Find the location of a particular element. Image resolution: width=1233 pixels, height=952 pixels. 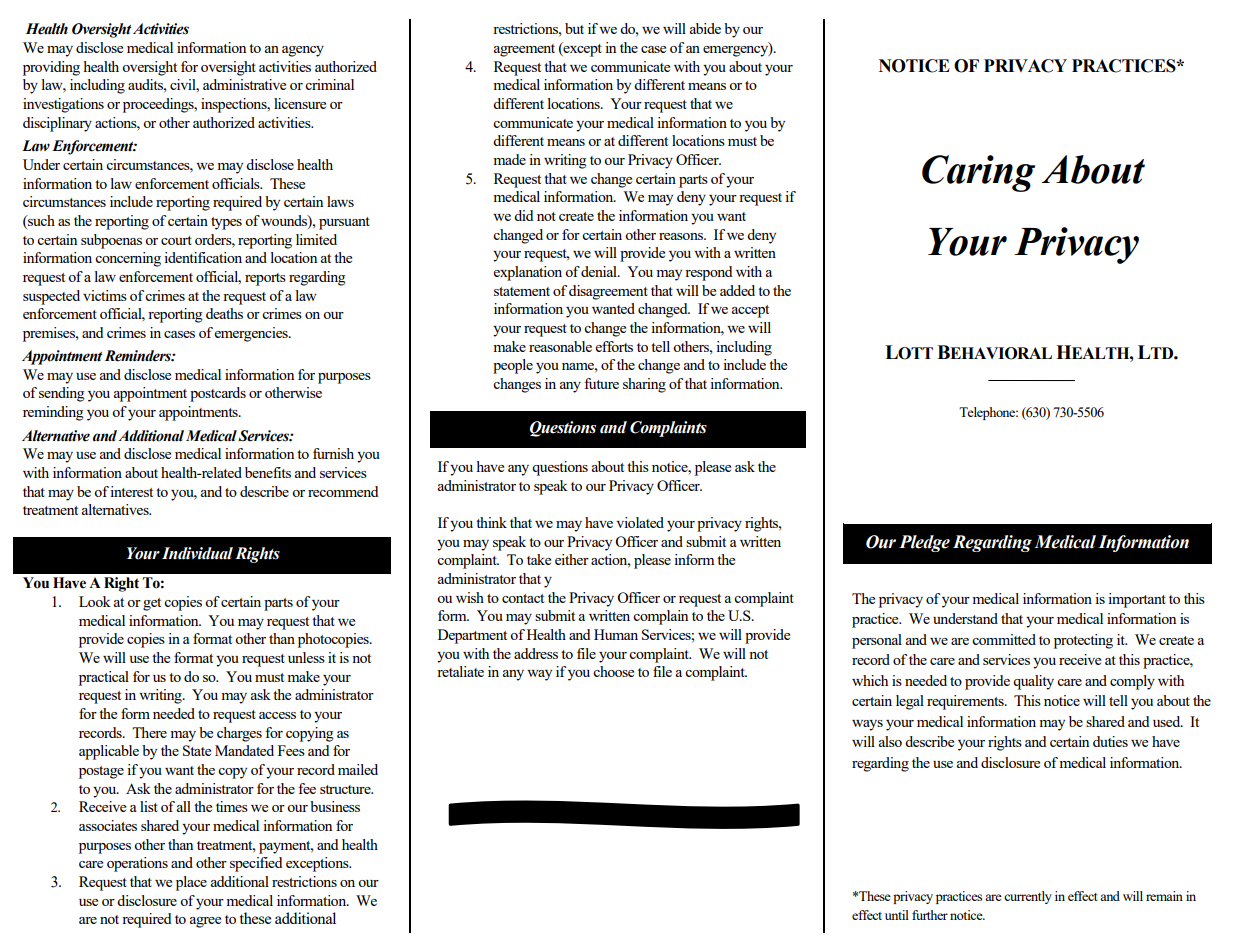

quality is located at coordinates (1033, 682).
